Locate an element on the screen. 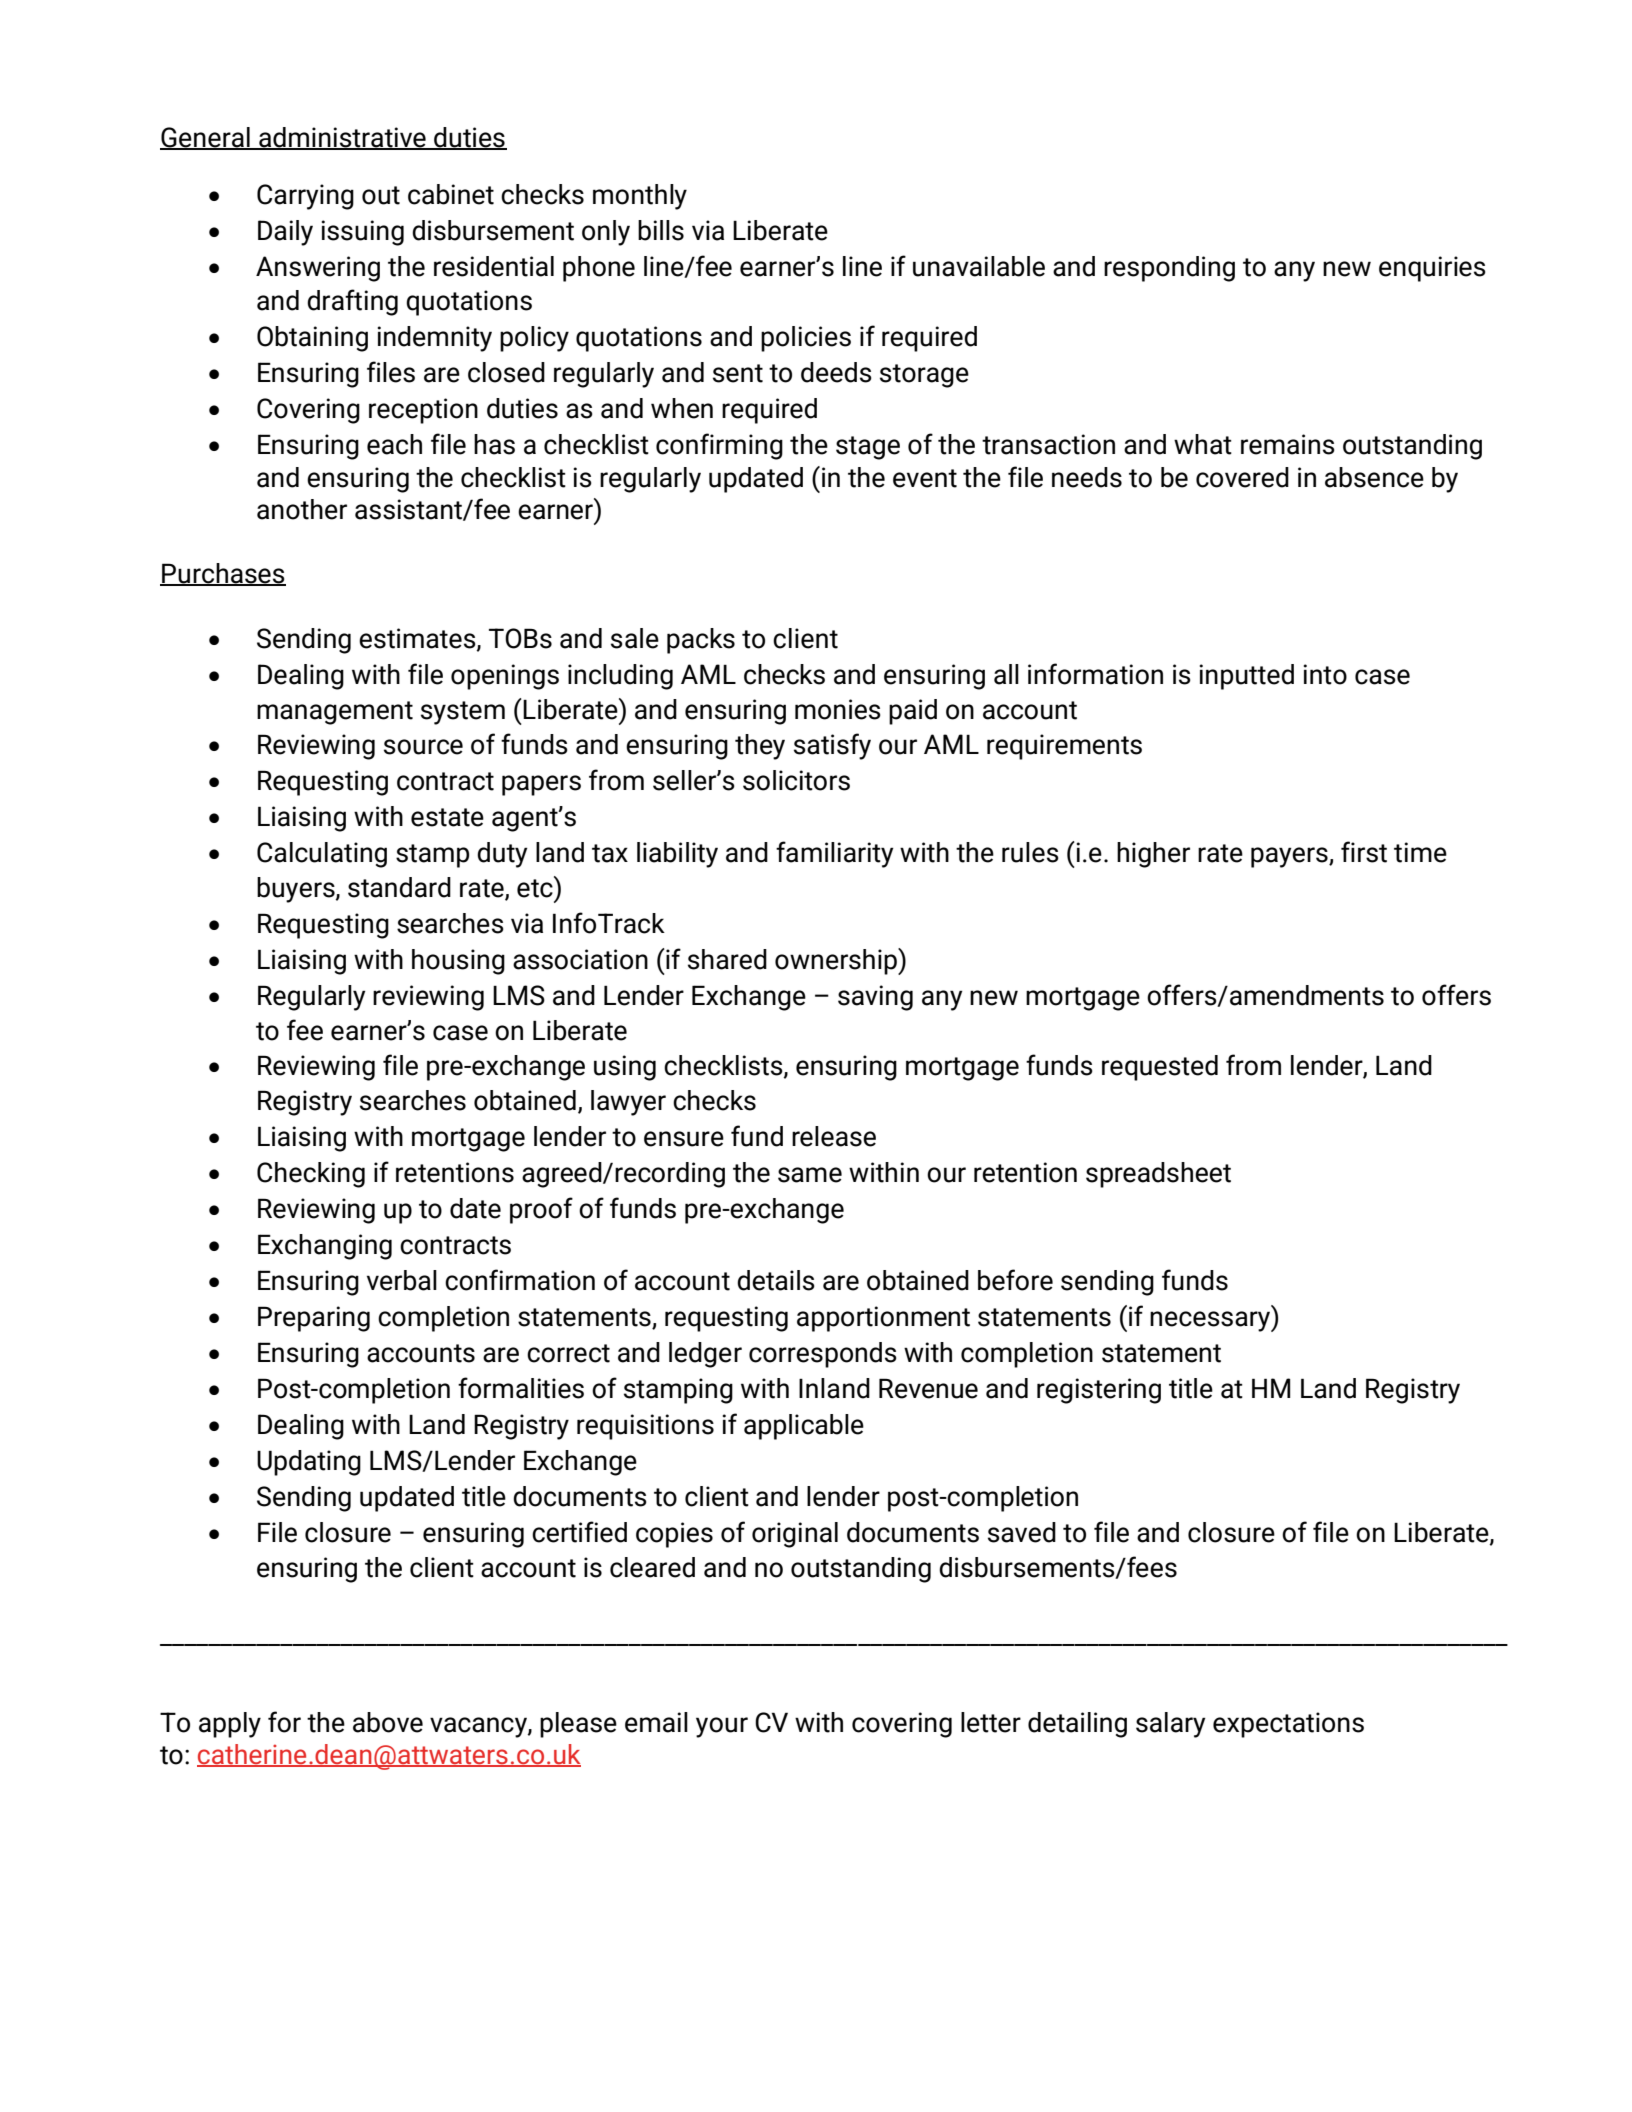  above is located at coordinates (388, 1722).
